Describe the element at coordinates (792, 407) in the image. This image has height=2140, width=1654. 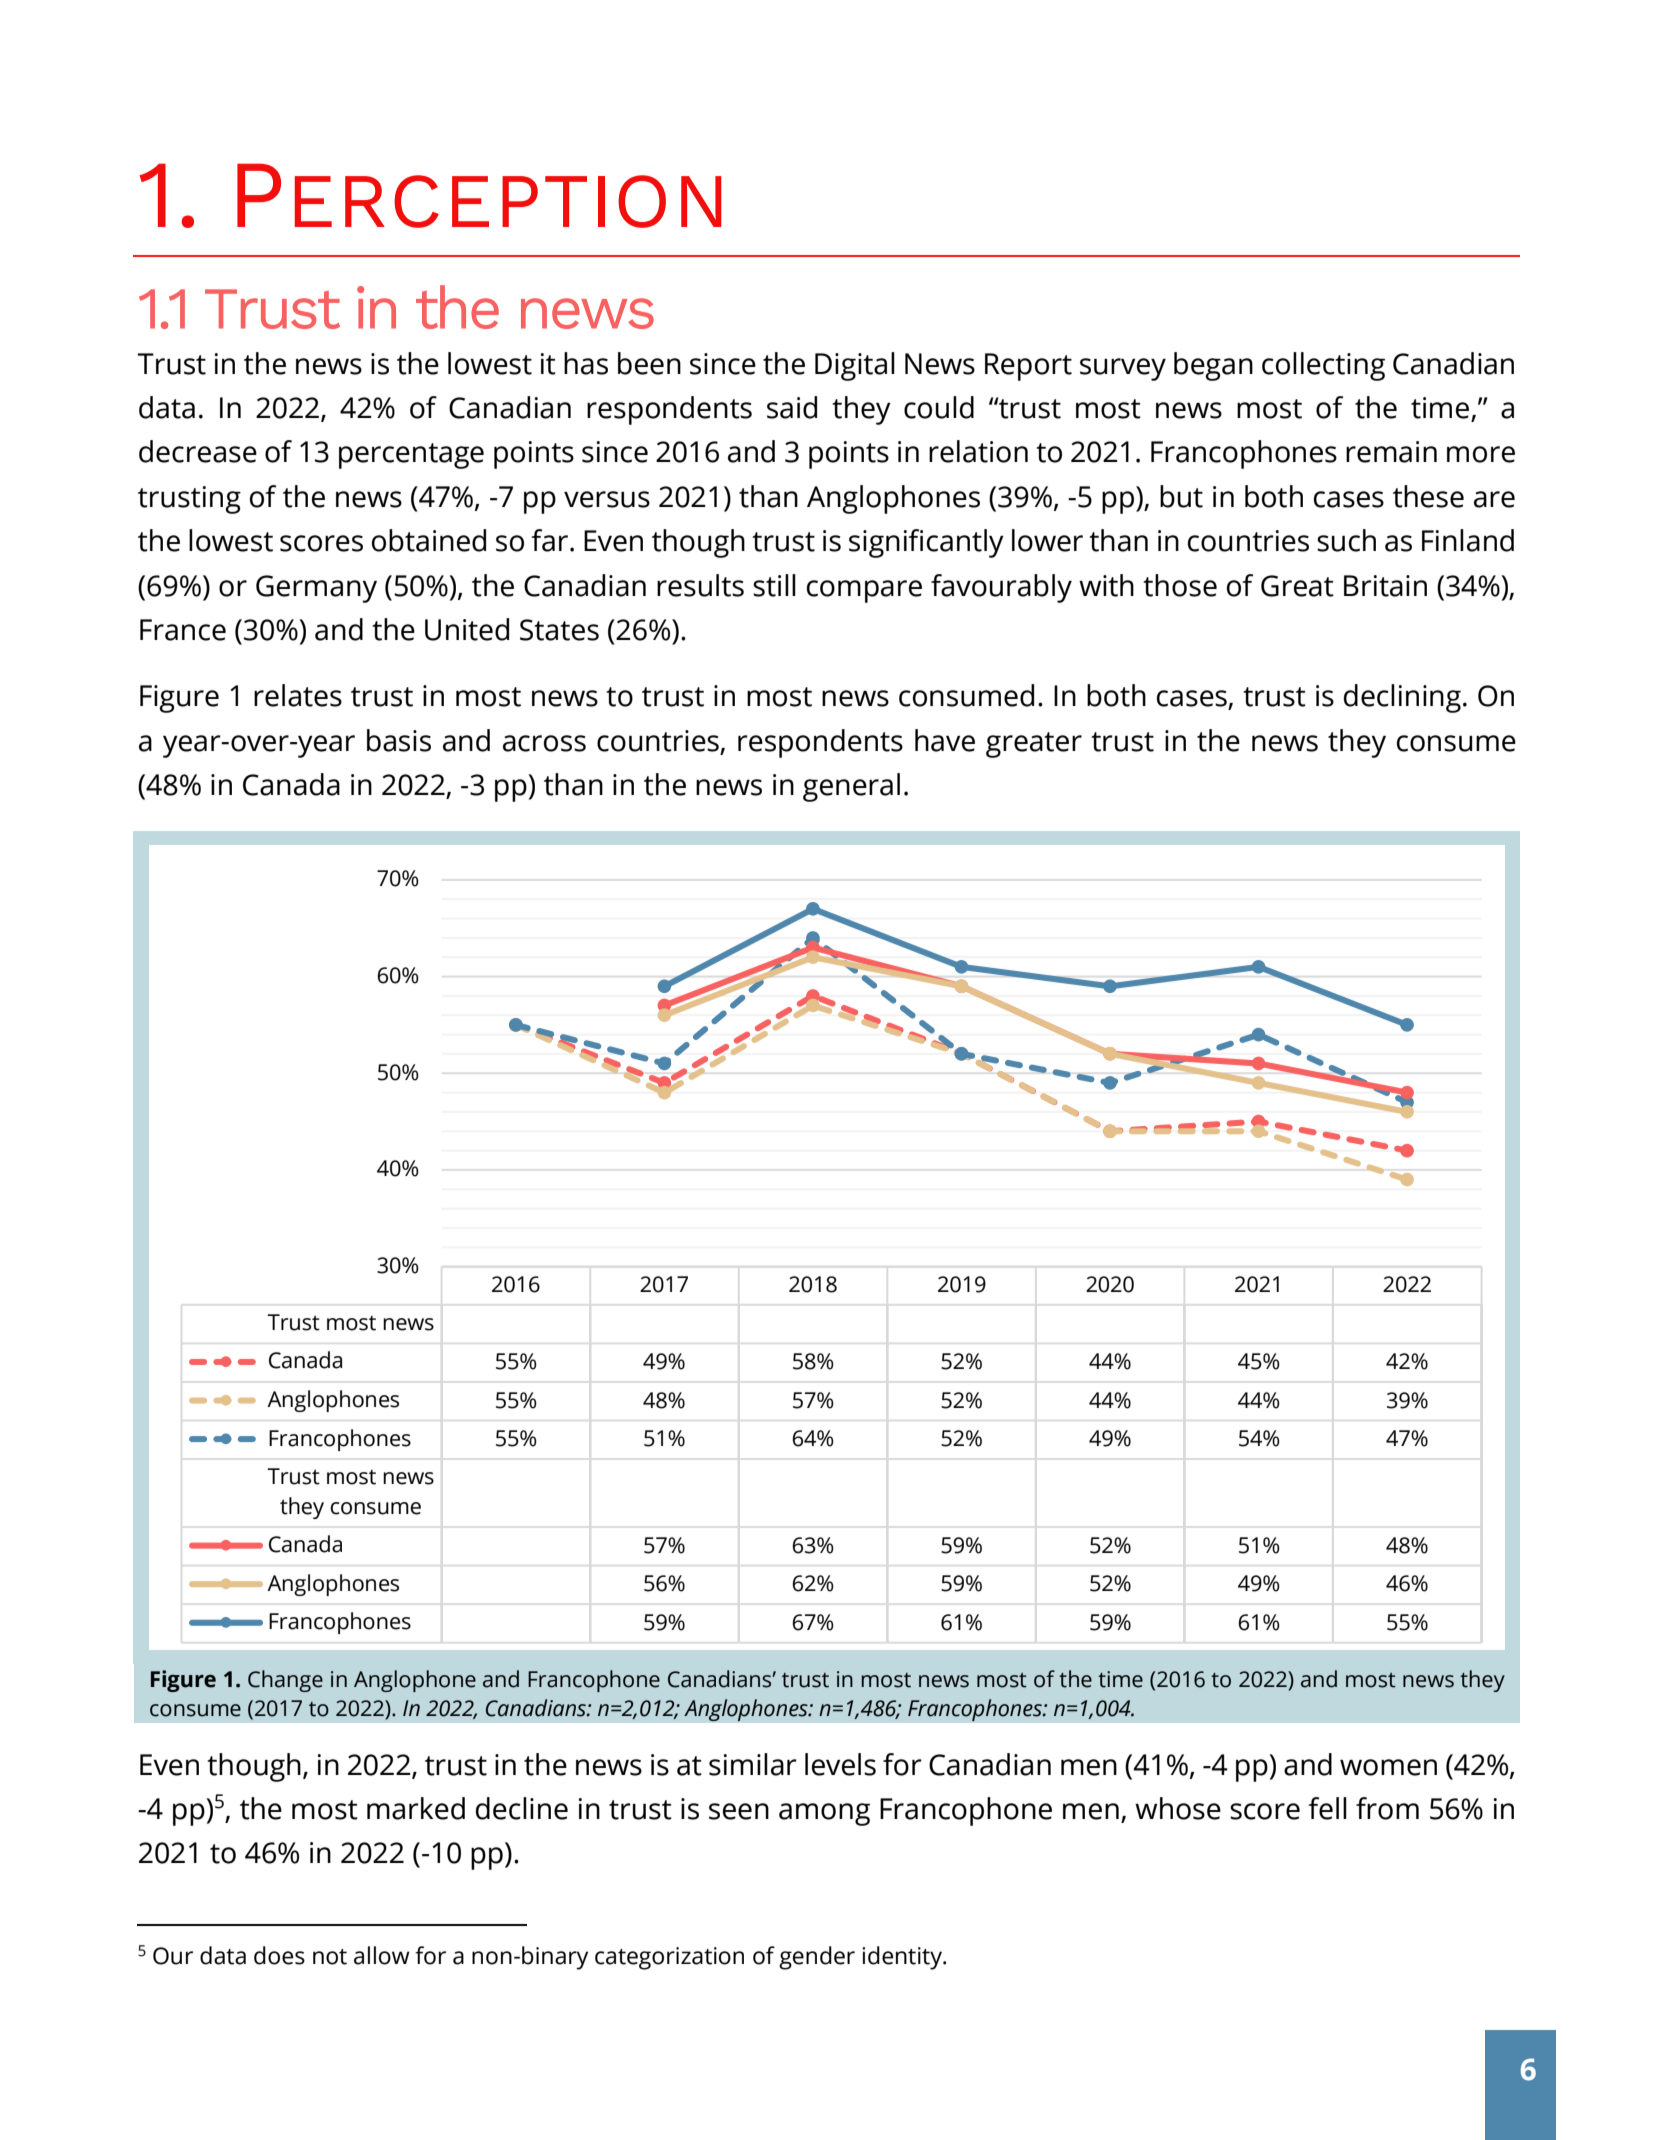
I see `said` at that location.
